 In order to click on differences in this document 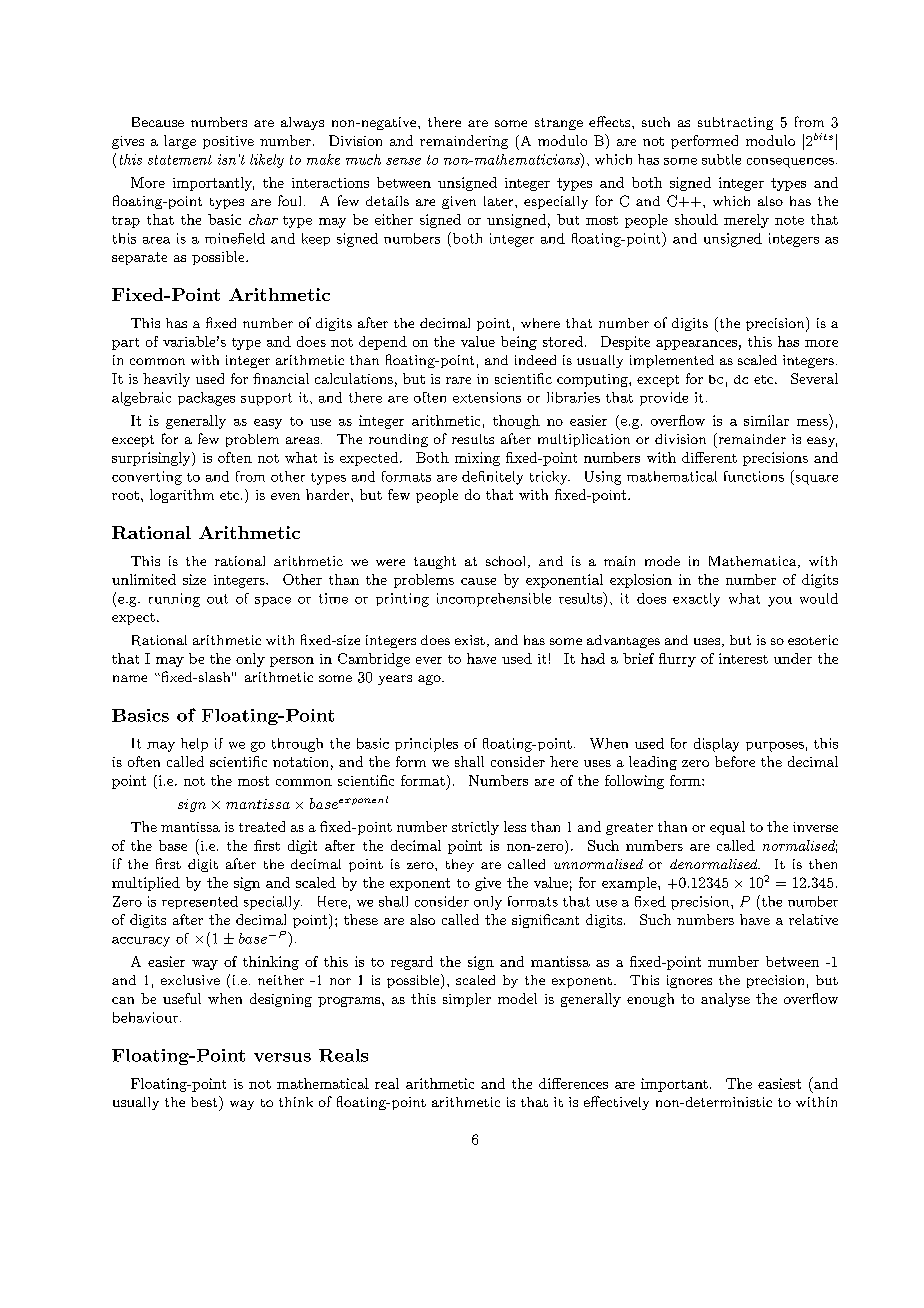, I will do `click(573, 1083)`.
